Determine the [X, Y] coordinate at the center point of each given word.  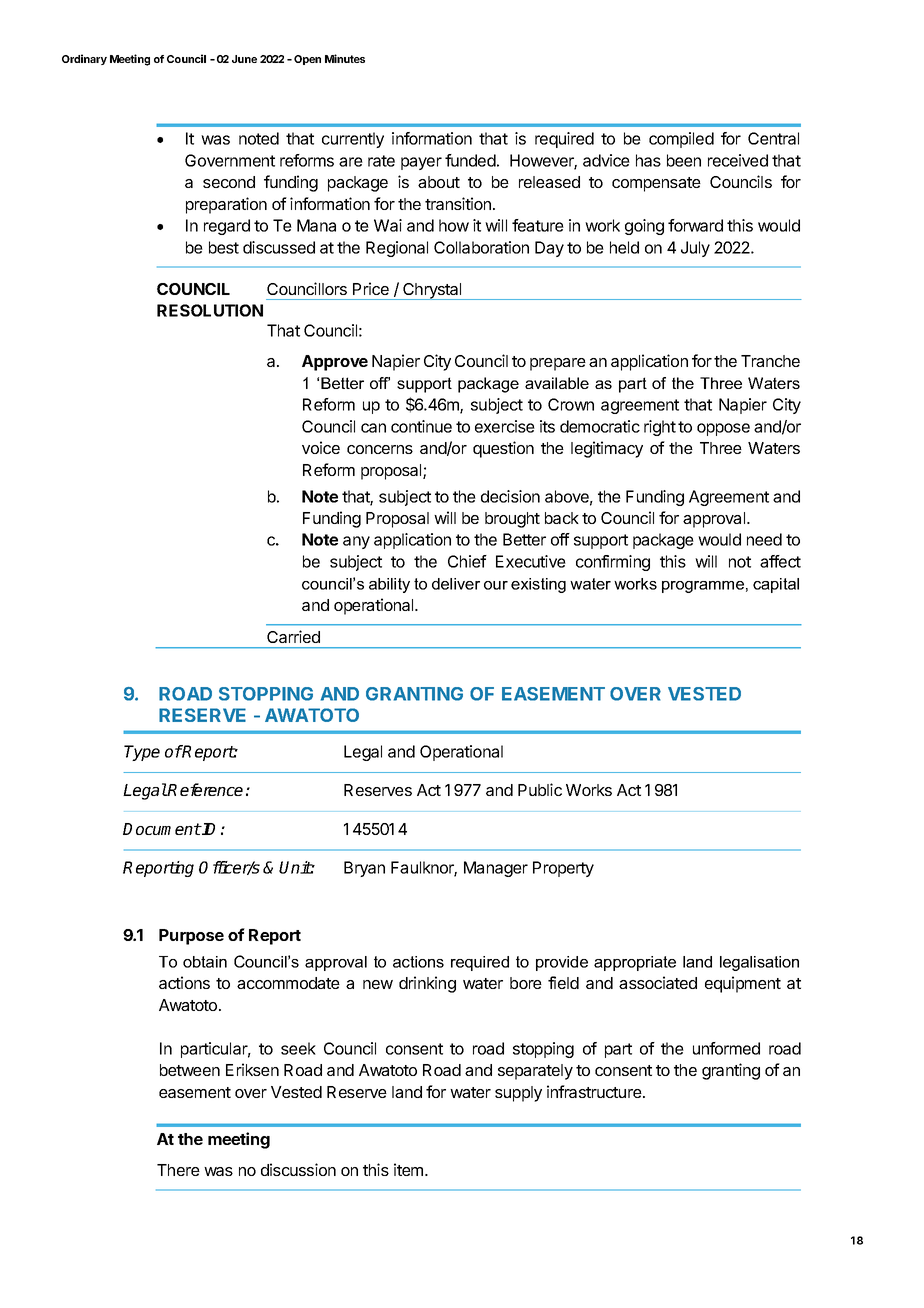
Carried [293, 636]
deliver [456, 584]
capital [776, 585]
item [410, 1169]
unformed [726, 1048]
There [178, 1170]
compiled [681, 140]
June [244, 59]
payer [421, 163]
